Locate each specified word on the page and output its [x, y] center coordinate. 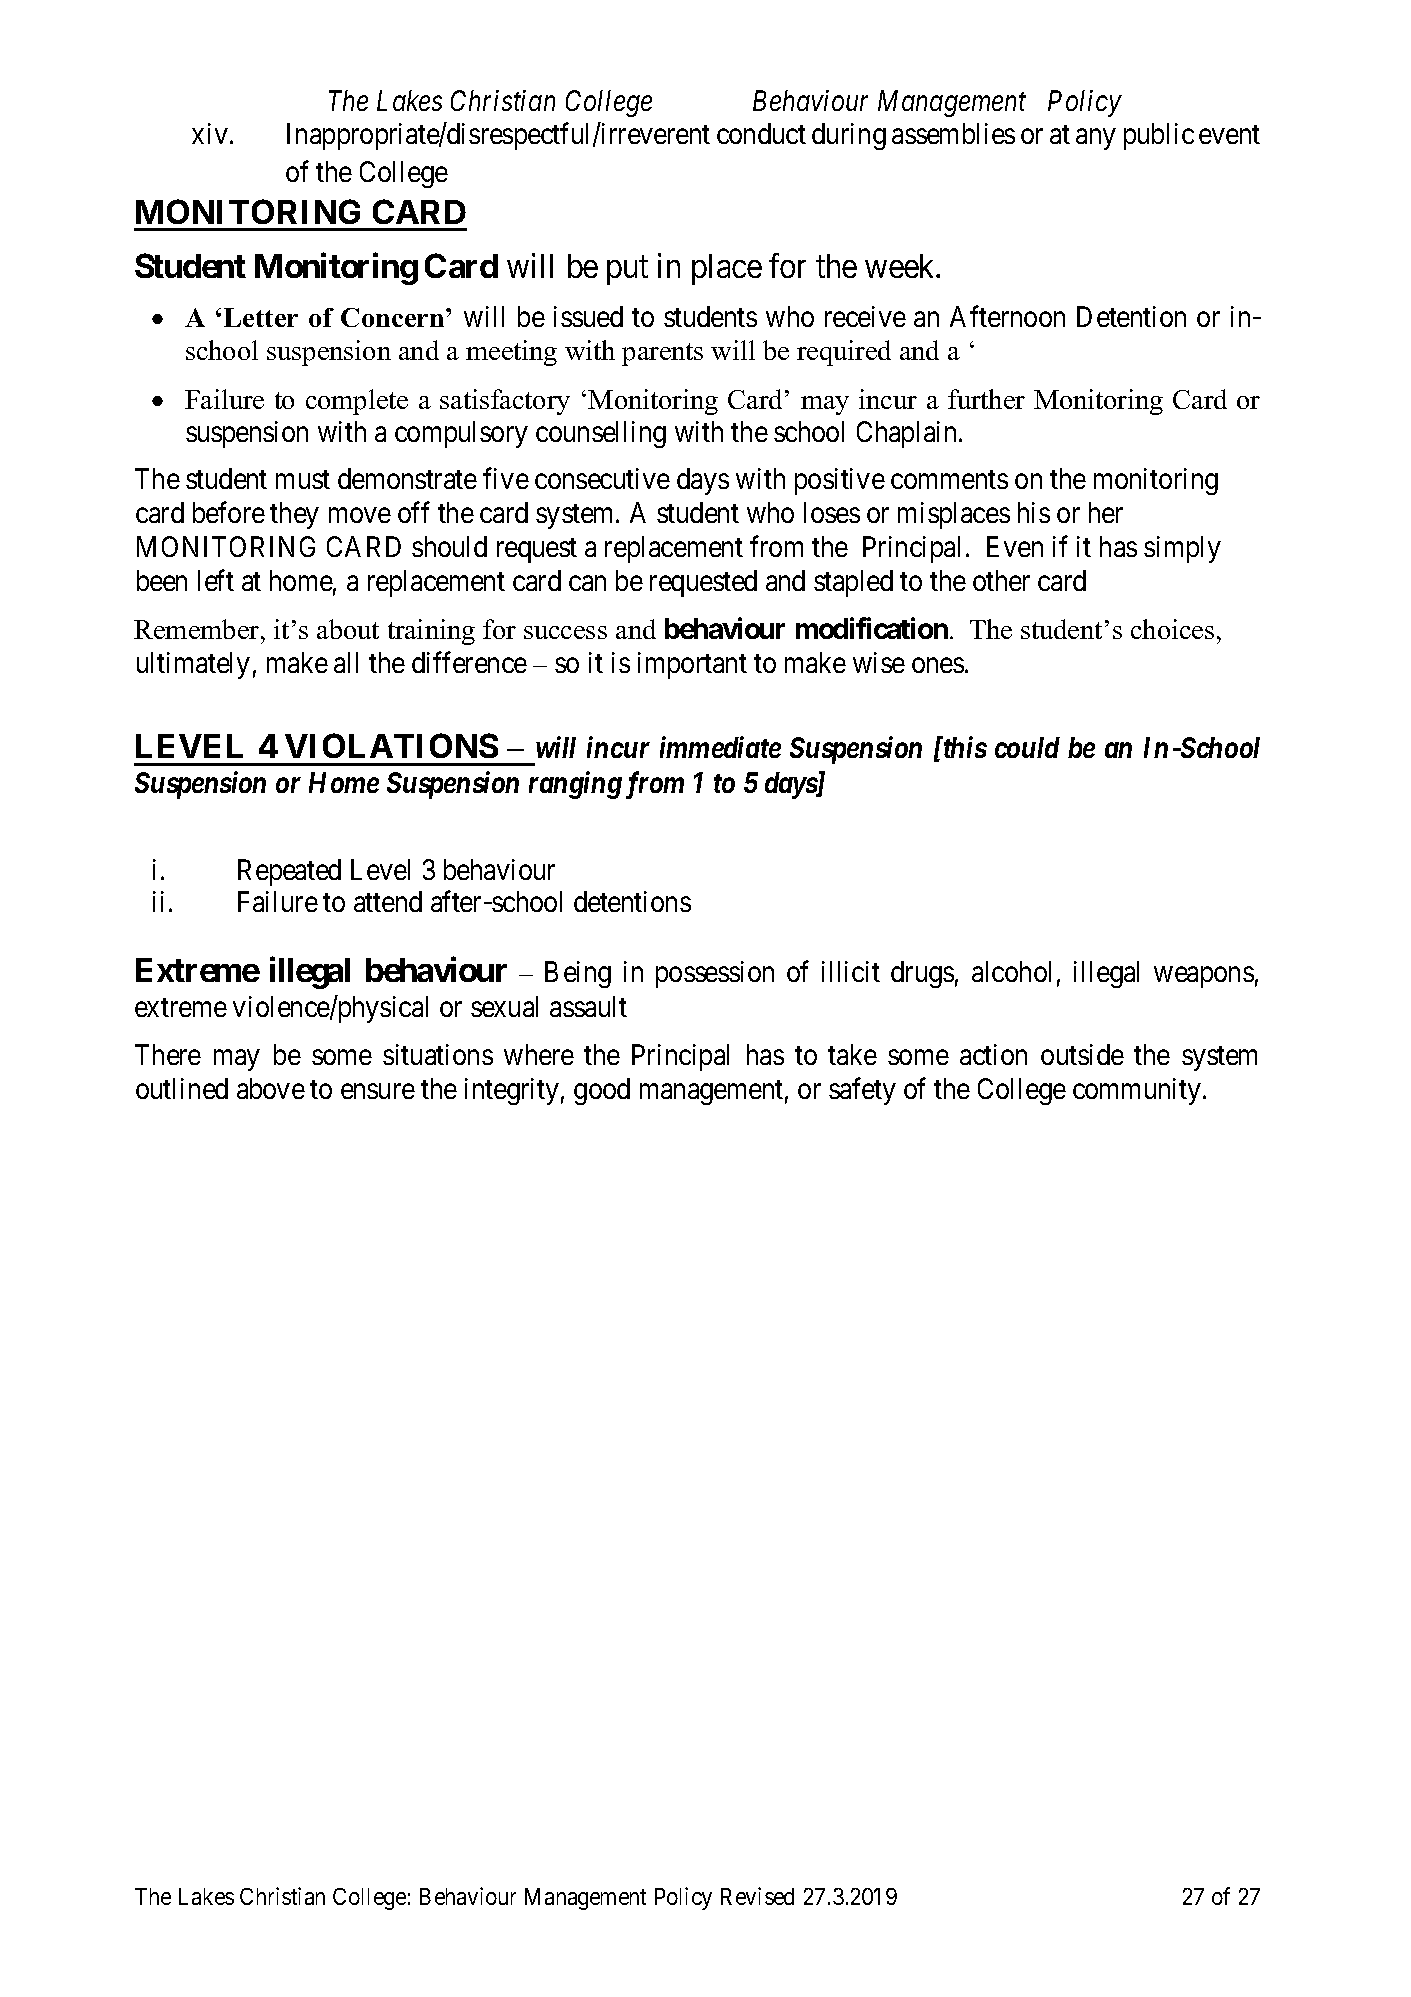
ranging [575, 785]
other [1001, 580]
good [602, 1091]
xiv [210, 133]
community [1138, 1091]
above [271, 1088]
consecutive [602, 478]
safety [862, 1091]
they [294, 515]
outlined [182, 1088]
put [627, 270]
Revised [757, 1896]
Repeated [289, 872]
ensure [378, 1091]
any [1095, 139]
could [1027, 747]
